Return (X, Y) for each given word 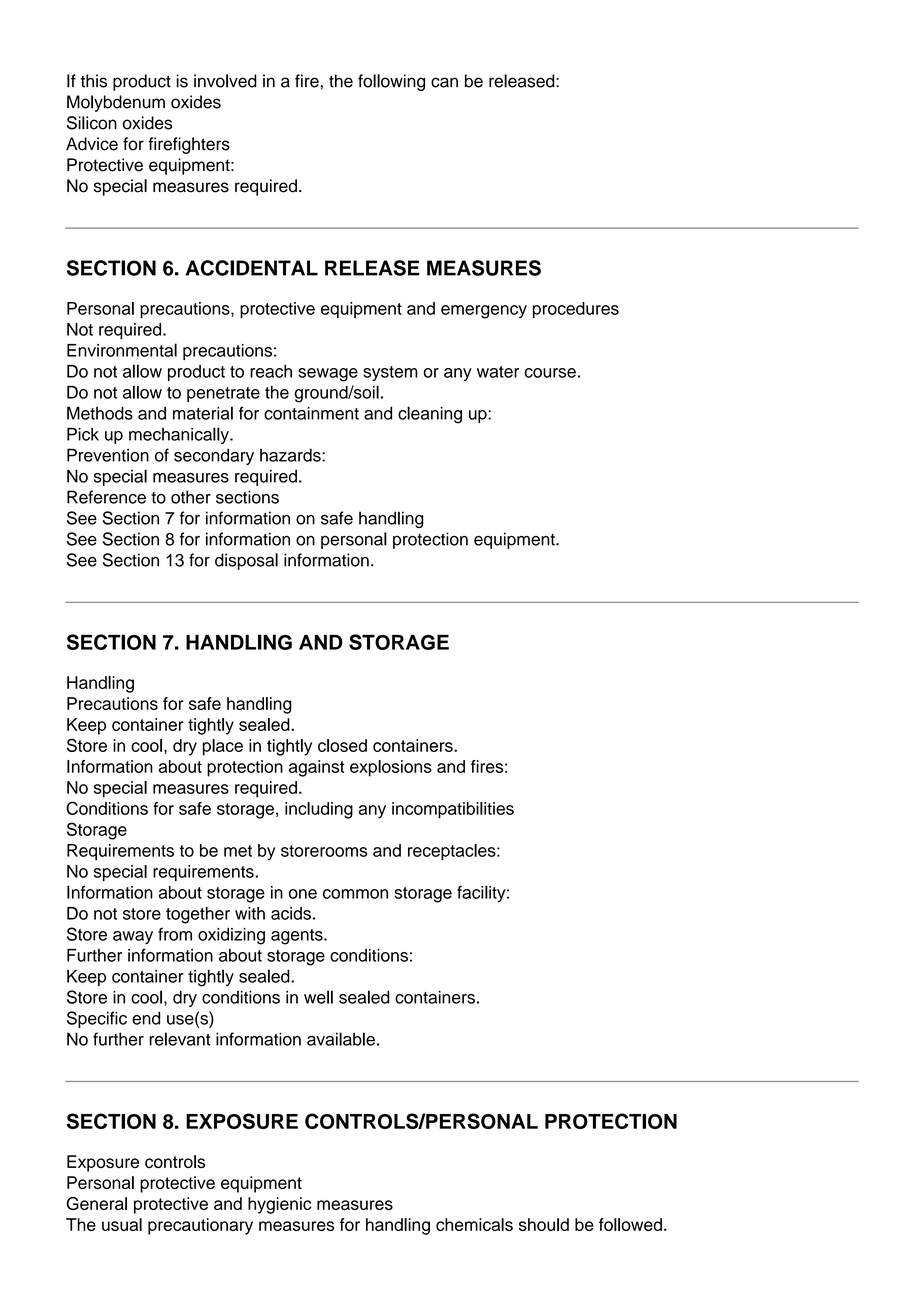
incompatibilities (453, 810)
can (444, 82)
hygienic (279, 1205)
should (544, 1224)
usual (122, 1224)
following (391, 82)
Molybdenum (116, 103)
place (223, 747)
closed (342, 745)
